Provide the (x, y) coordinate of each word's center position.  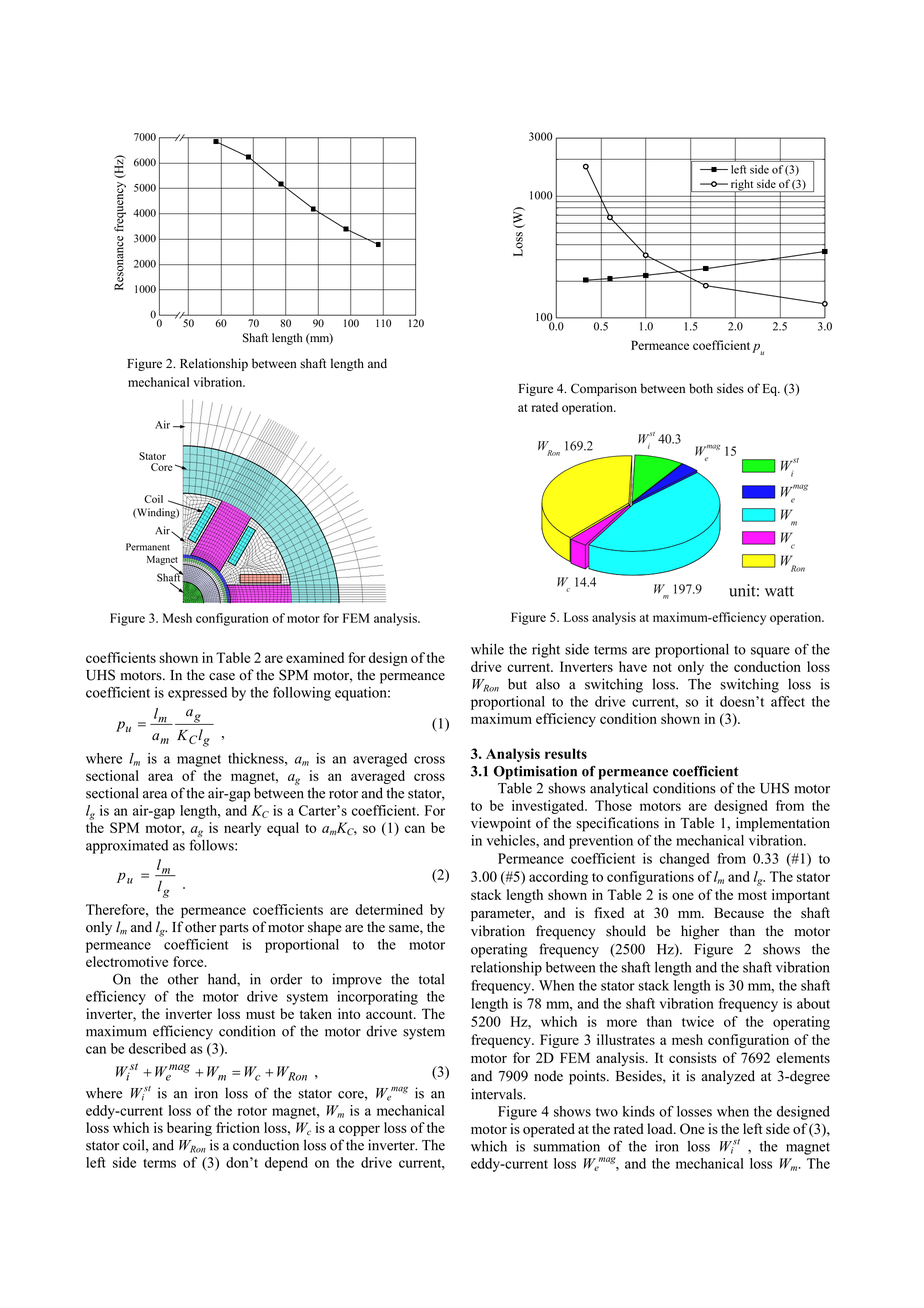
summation (567, 1146)
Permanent (148, 547)
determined (389, 909)
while (487, 649)
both (701, 388)
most (752, 895)
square (770, 652)
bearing (189, 1129)
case (222, 677)
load (661, 1128)
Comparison (604, 389)
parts (234, 929)
